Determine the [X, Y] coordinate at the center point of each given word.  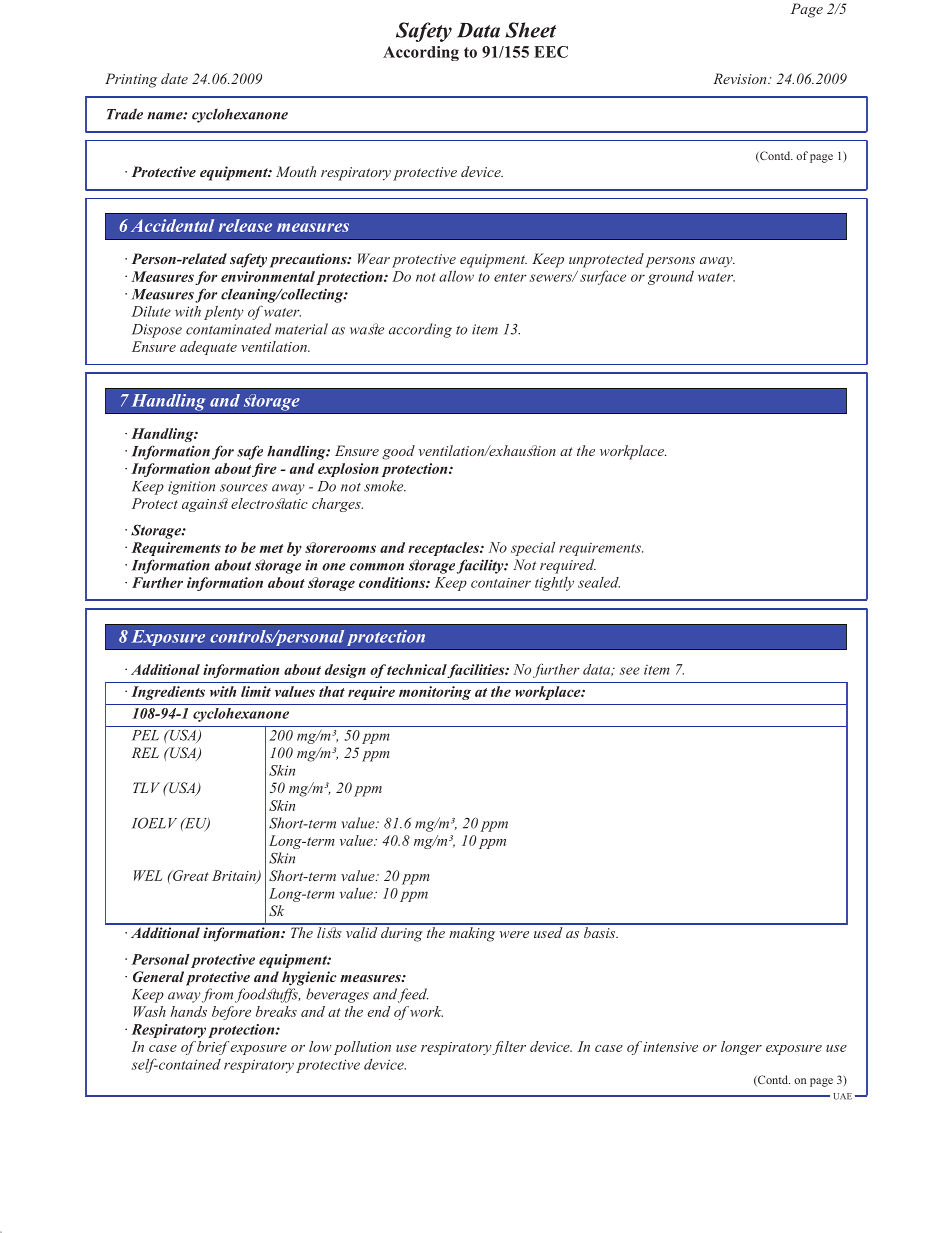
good [398, 452]
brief [213, 1048]
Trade [125, 114]
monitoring [435, 693]
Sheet [530, 30]
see [630, 671]
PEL [145, 735]
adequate [208, 348]
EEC [551, 52]
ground [671, 278]
